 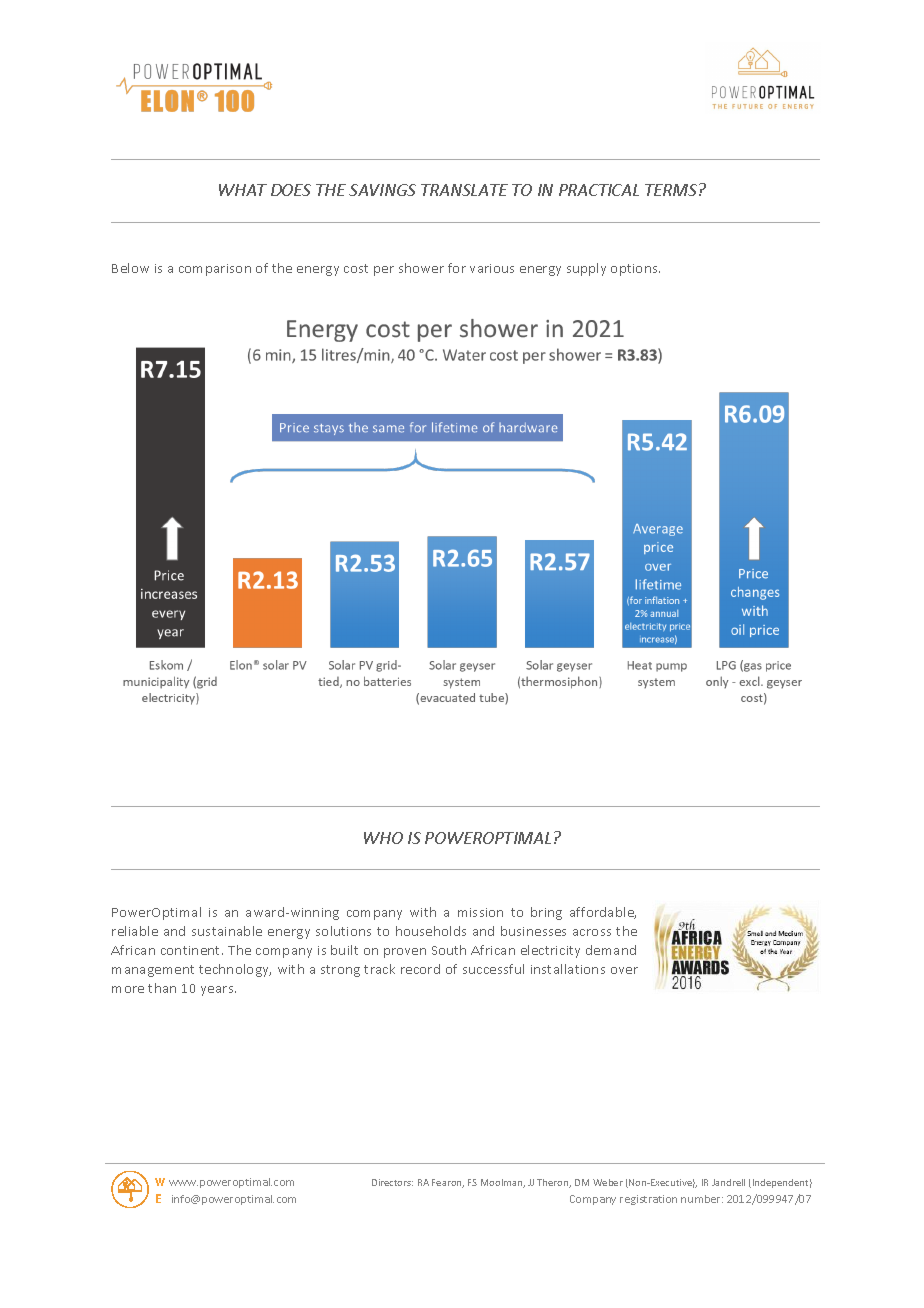 What do you see at coordinates (383, 838) in the document?
I see `WHO` at bounding box center [383, 838].
